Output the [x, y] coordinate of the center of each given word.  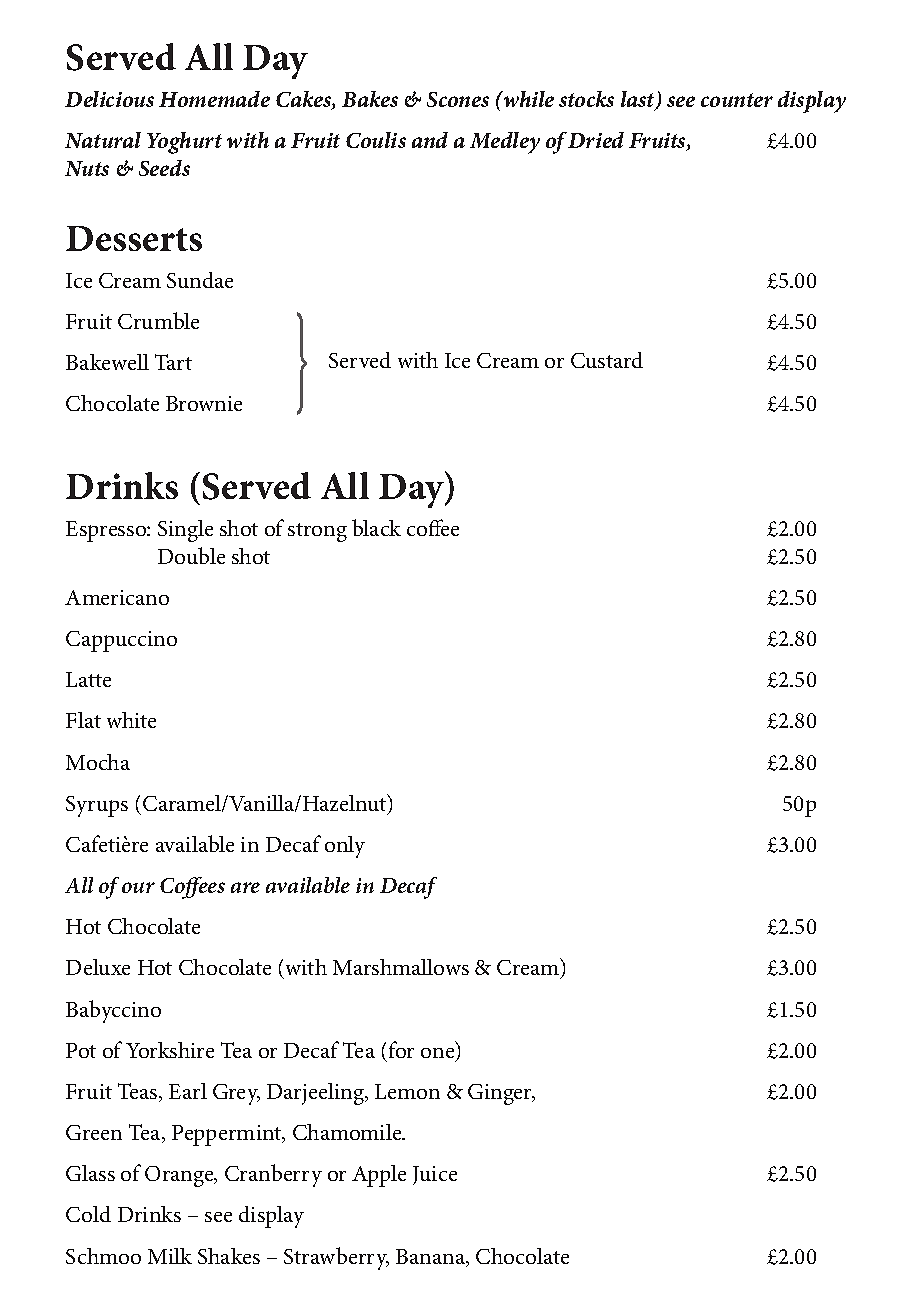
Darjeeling [317, 1094]
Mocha [98, 762]
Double [191, 555]
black [376, 527]
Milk [170, 1256]
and [430, 140]
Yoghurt [184, 143]
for [401, 1049]
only [345, 847]
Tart [173, 362]
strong [317, 532]
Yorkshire [170, 1050]
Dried [596, 140]
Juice [435, 1175]
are [245, 887]
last [639, 100]
